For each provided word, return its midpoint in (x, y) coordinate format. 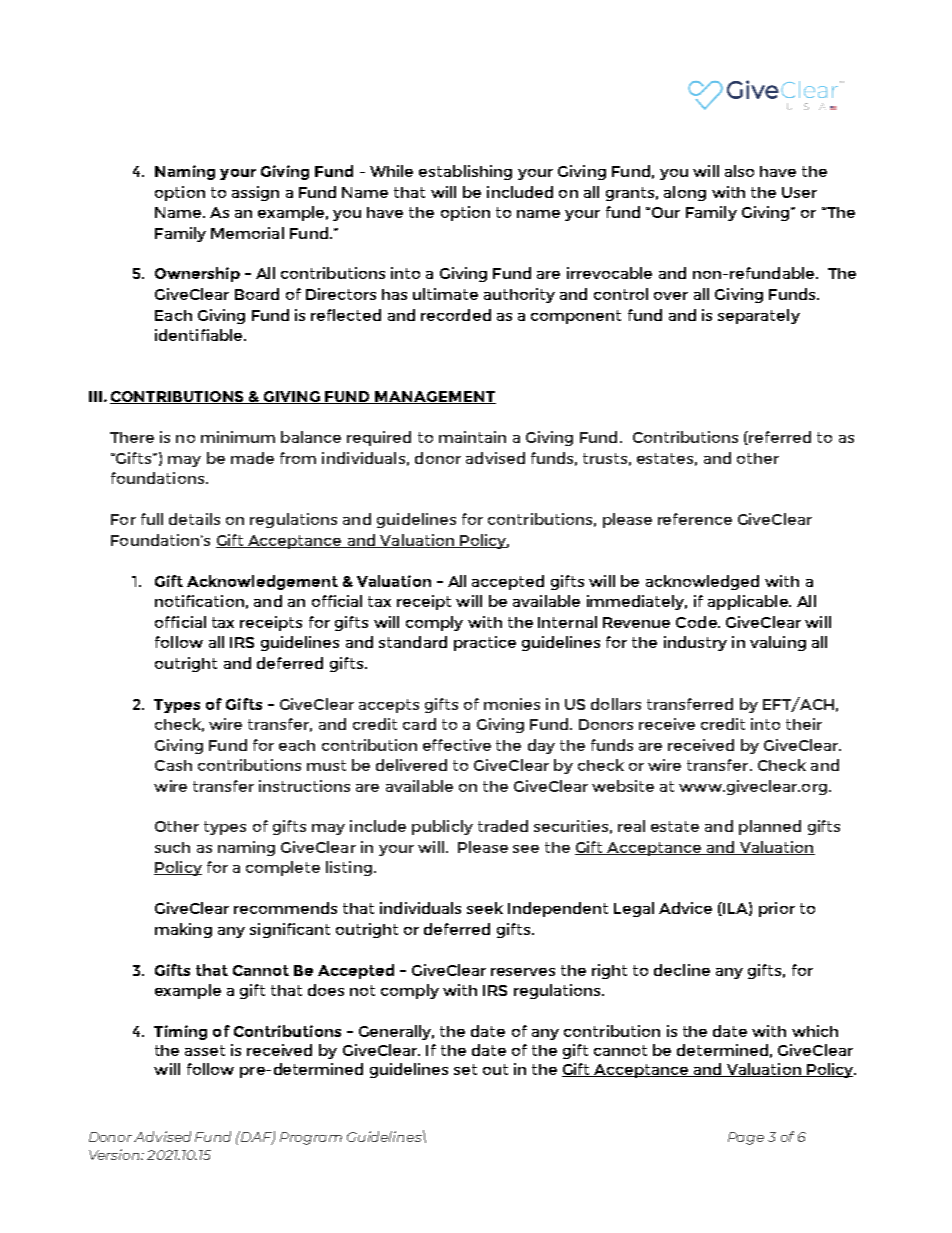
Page (746, 1138)
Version (115, 1154)
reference (695, 519)
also (739, 171)
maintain (472, 437)
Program (311, 1138)
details (194, 519)
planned (770, 827)
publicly (442, 827)
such (172, 847)
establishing (465, 172)
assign (255, 193)
